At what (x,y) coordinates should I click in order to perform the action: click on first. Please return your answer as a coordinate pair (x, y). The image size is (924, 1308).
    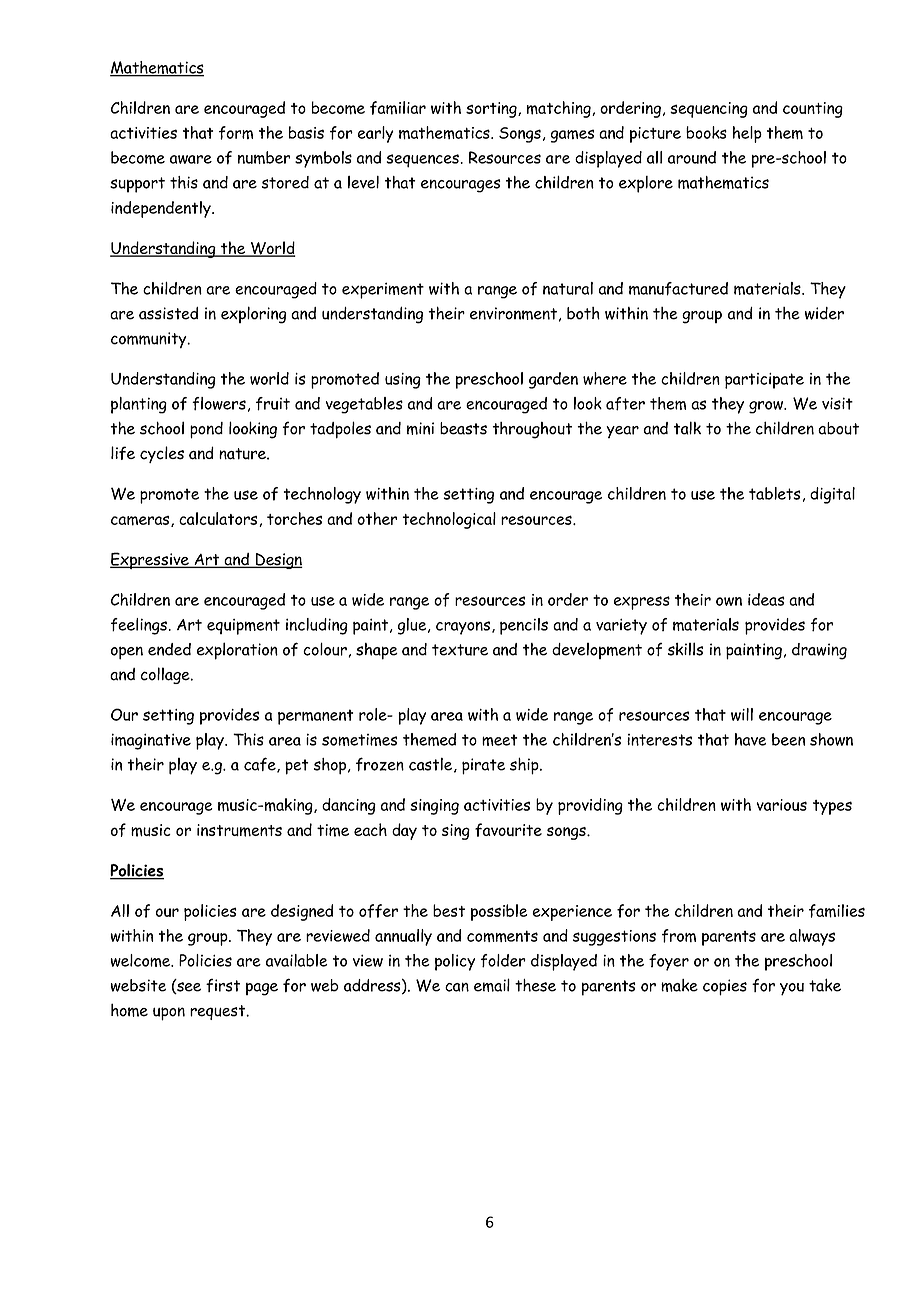
    Looking at the image, I should click on (223, 985).
